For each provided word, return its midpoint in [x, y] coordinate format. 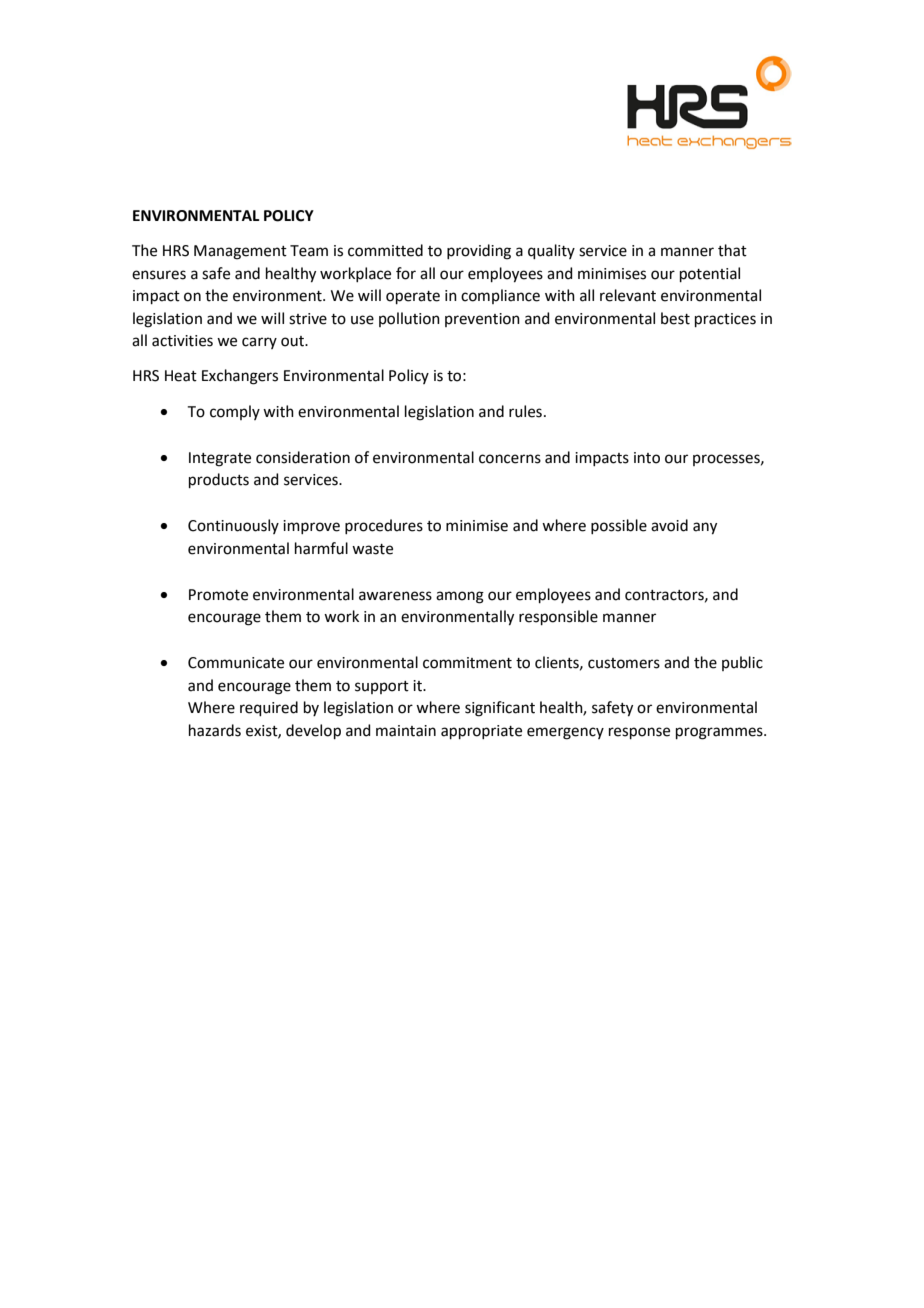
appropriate [481, 732]
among [460, 597]
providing [479, 252]
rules [525, 411]
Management [240, 252]
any [705, 528]
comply [235, 412]
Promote [218, 595]
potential [710, 274]
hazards [215, 730]
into [647, 458]
